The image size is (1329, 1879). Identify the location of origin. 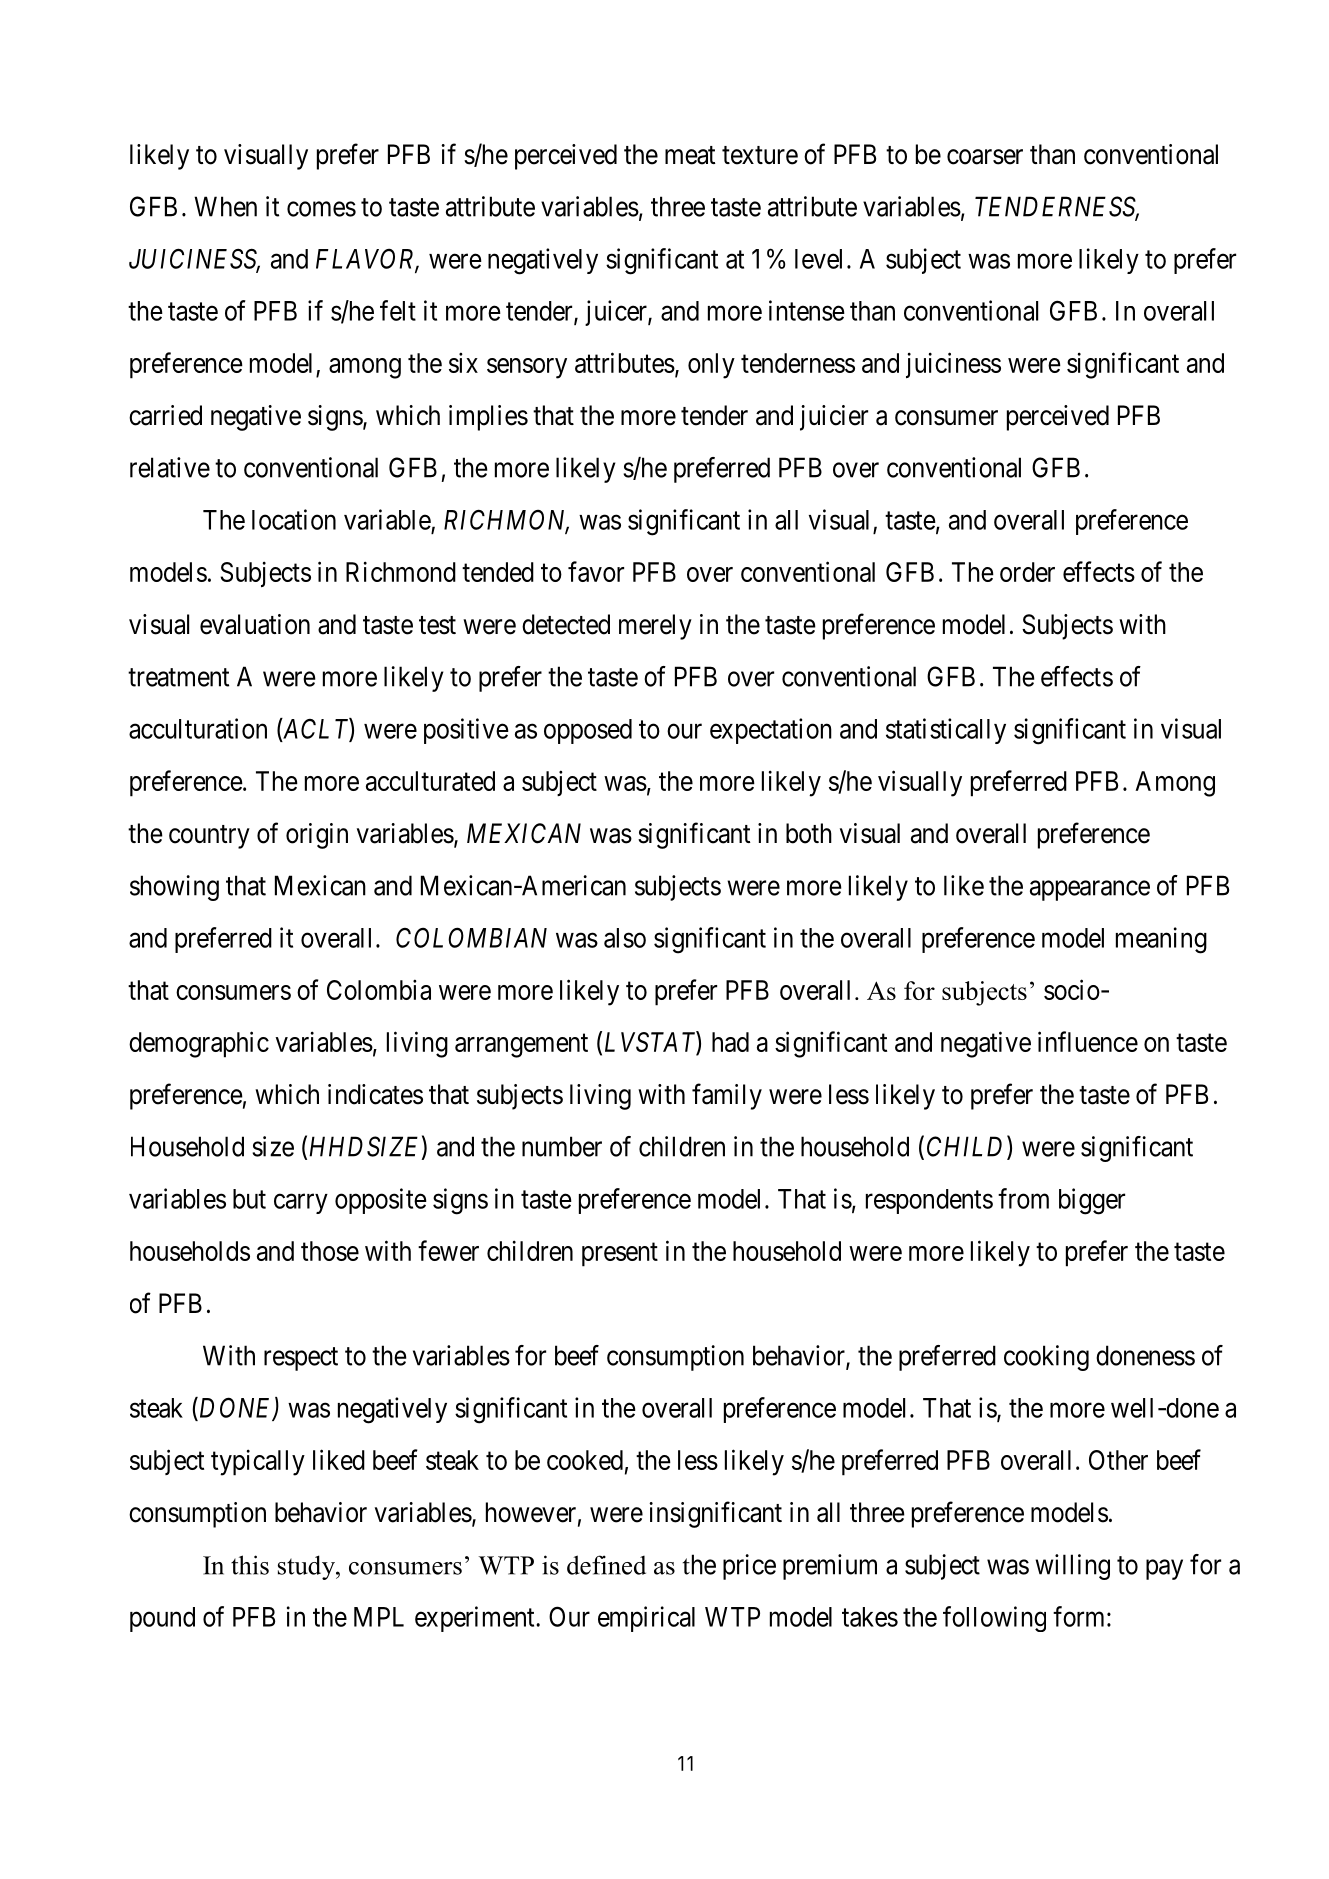
(317, 836).
